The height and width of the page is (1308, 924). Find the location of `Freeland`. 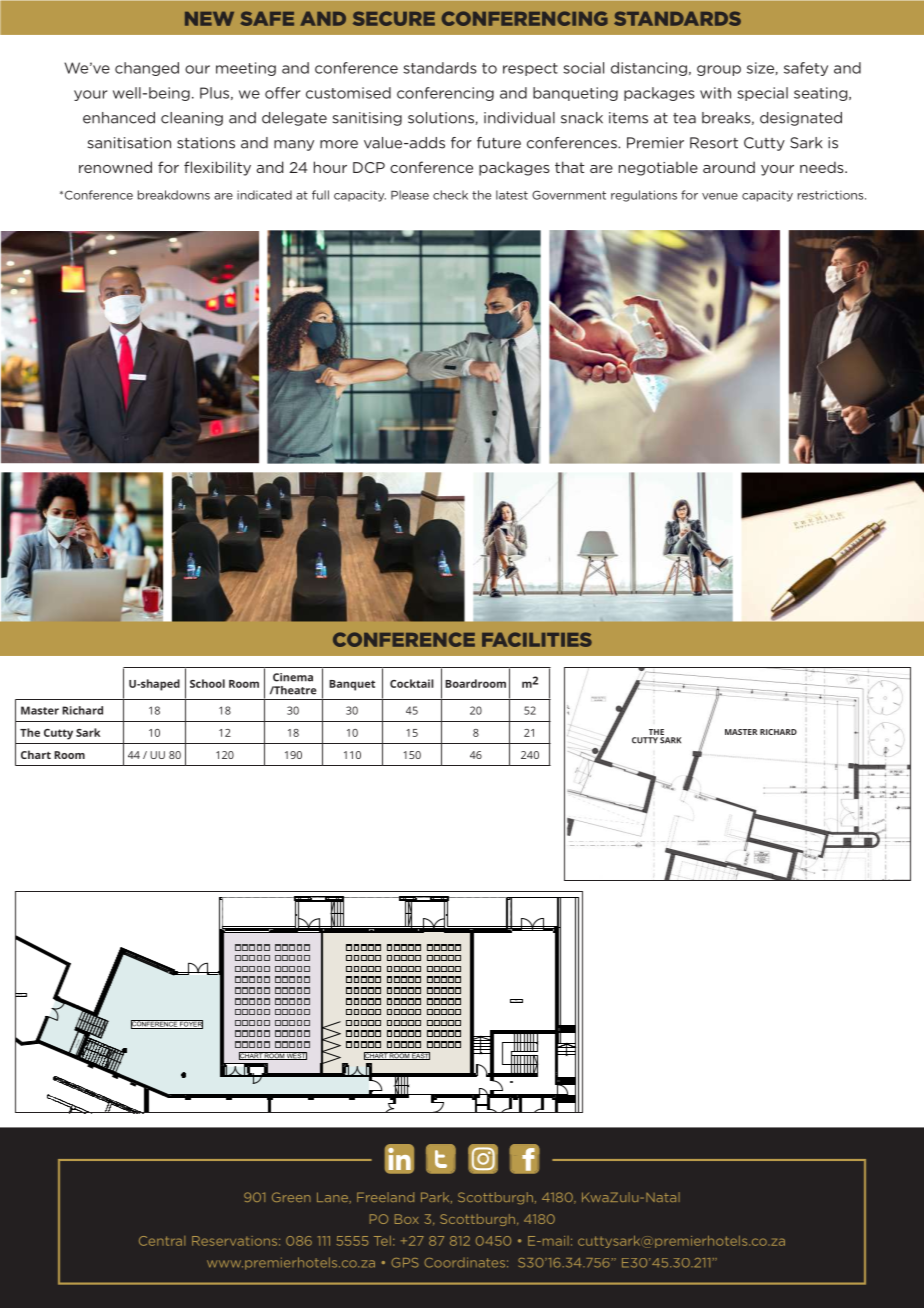

Freeland is located at coordinates (385, 1197).
